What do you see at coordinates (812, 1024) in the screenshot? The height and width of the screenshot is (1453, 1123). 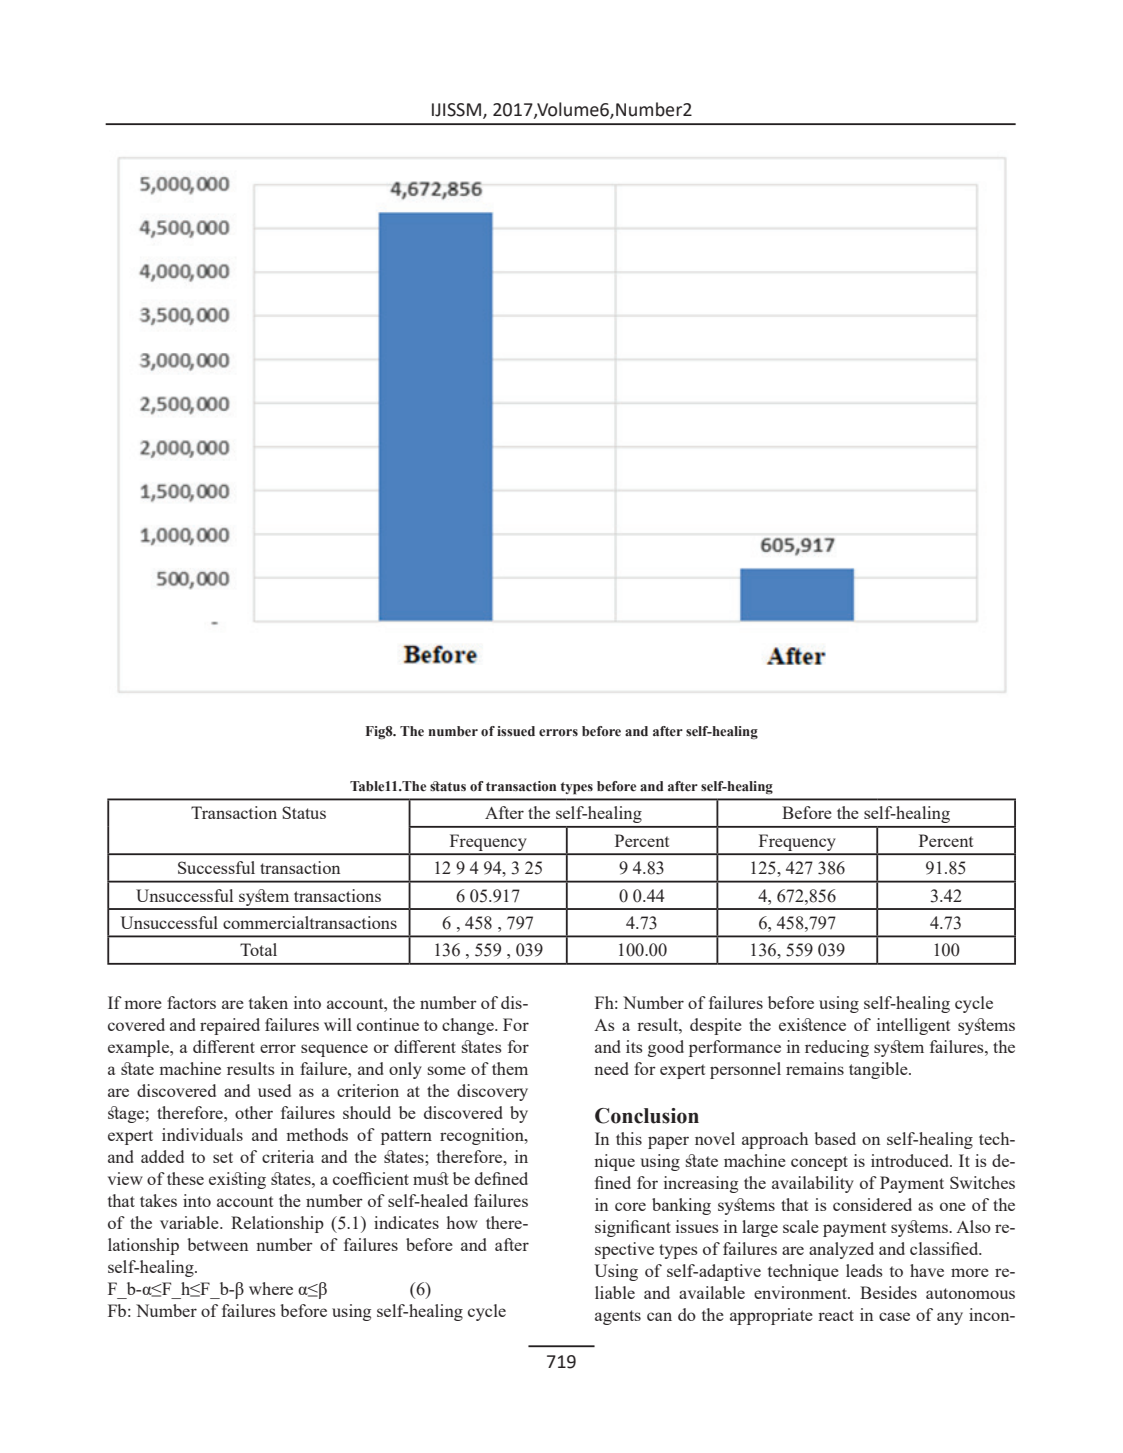 I see `existence` at bounding box center [812, 1024].
